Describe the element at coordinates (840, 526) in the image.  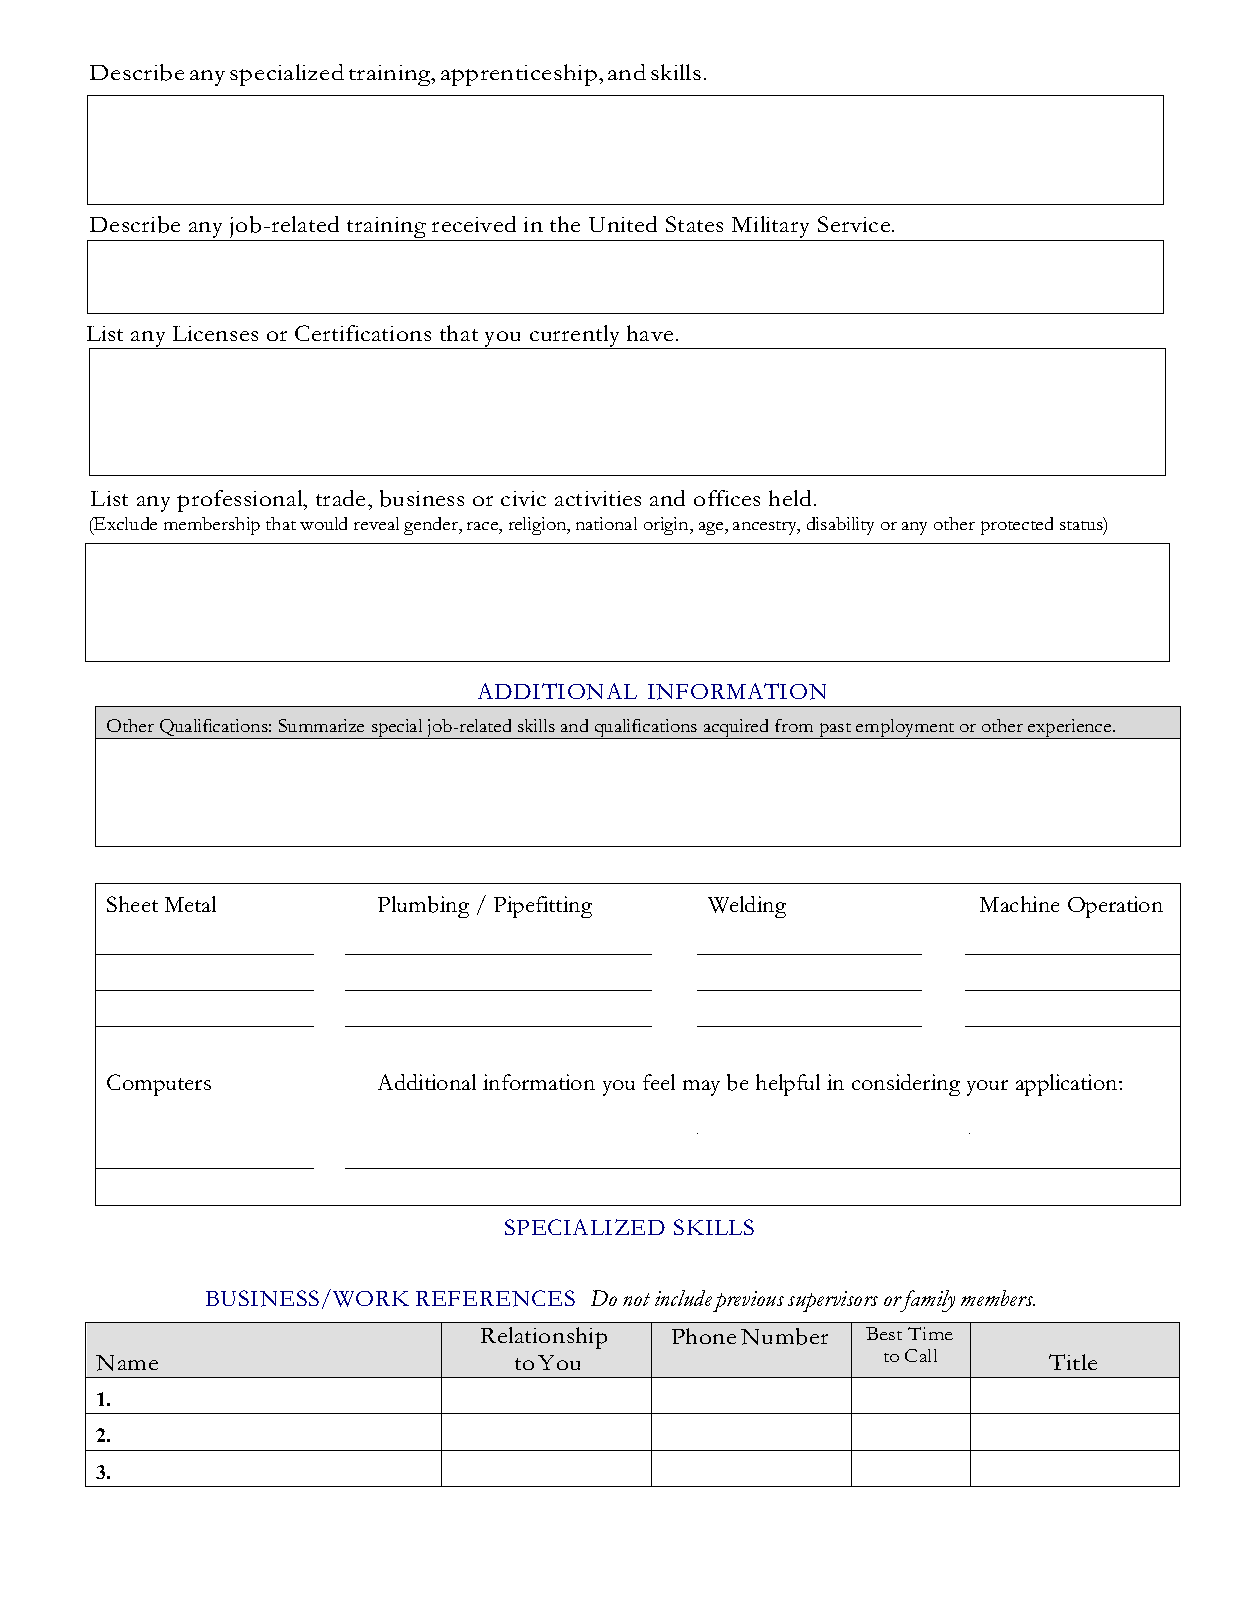
I see `disability` at that location.
